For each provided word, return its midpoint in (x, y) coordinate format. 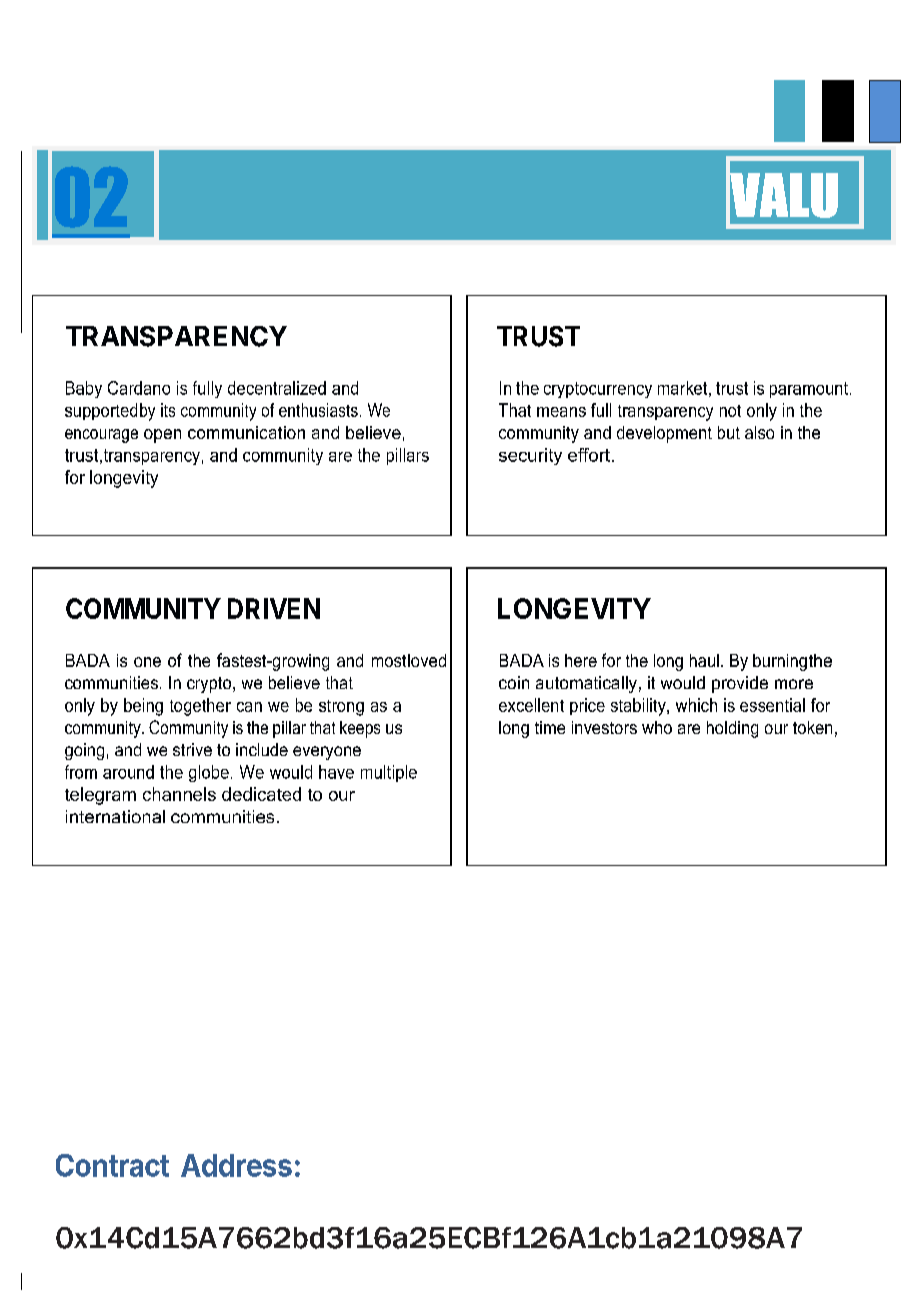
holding (732, 729)
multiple (389, 773)
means (561, 412)
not (730, 411)
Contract (112, 1165)
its (168, 410)
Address (236, 1165)
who (657, 727)
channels (179, 794)
